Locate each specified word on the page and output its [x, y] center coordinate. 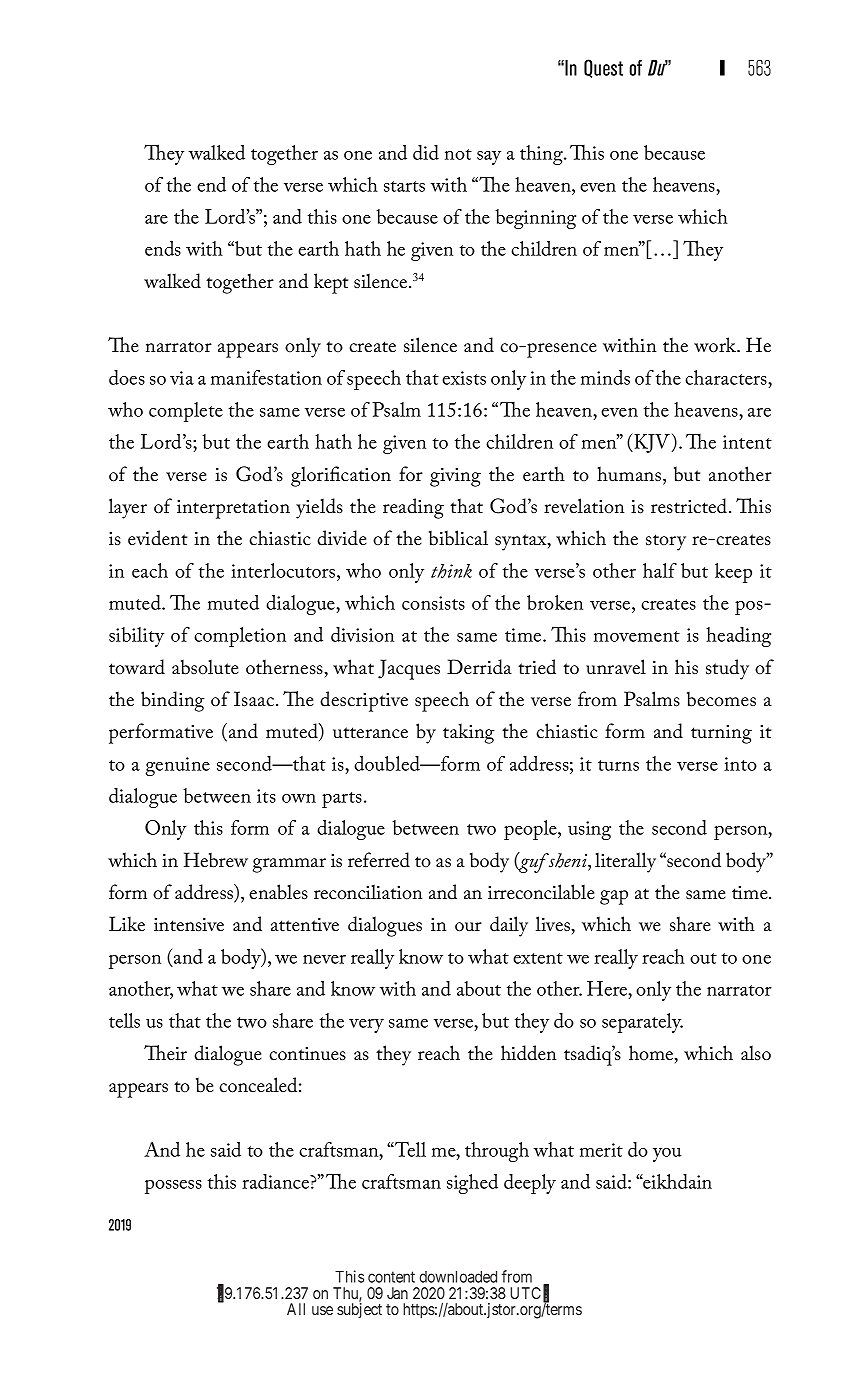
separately [642, 1023]
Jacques [409, 669]
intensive [189, 925]
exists [464, 378]
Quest [603, 68]
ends [163, 248]
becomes [721, 699]
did [426, 152]
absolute [205, 667]
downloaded [458, 1277]
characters [727, 377]
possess [173, 1187]
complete [186, 412]
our [468, 927]
